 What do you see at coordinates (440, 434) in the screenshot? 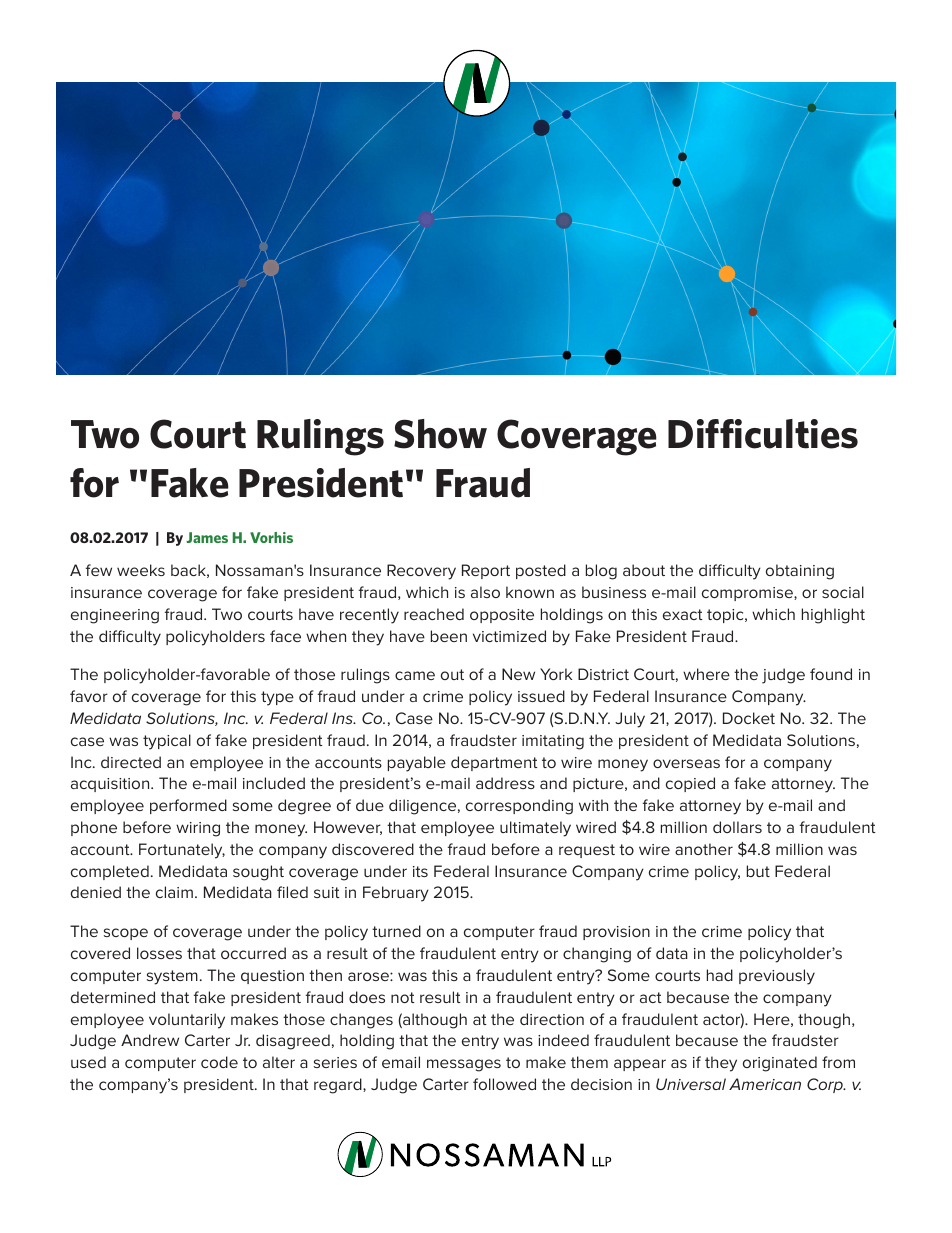
I see `Show` at bounding box center [440, 434].
